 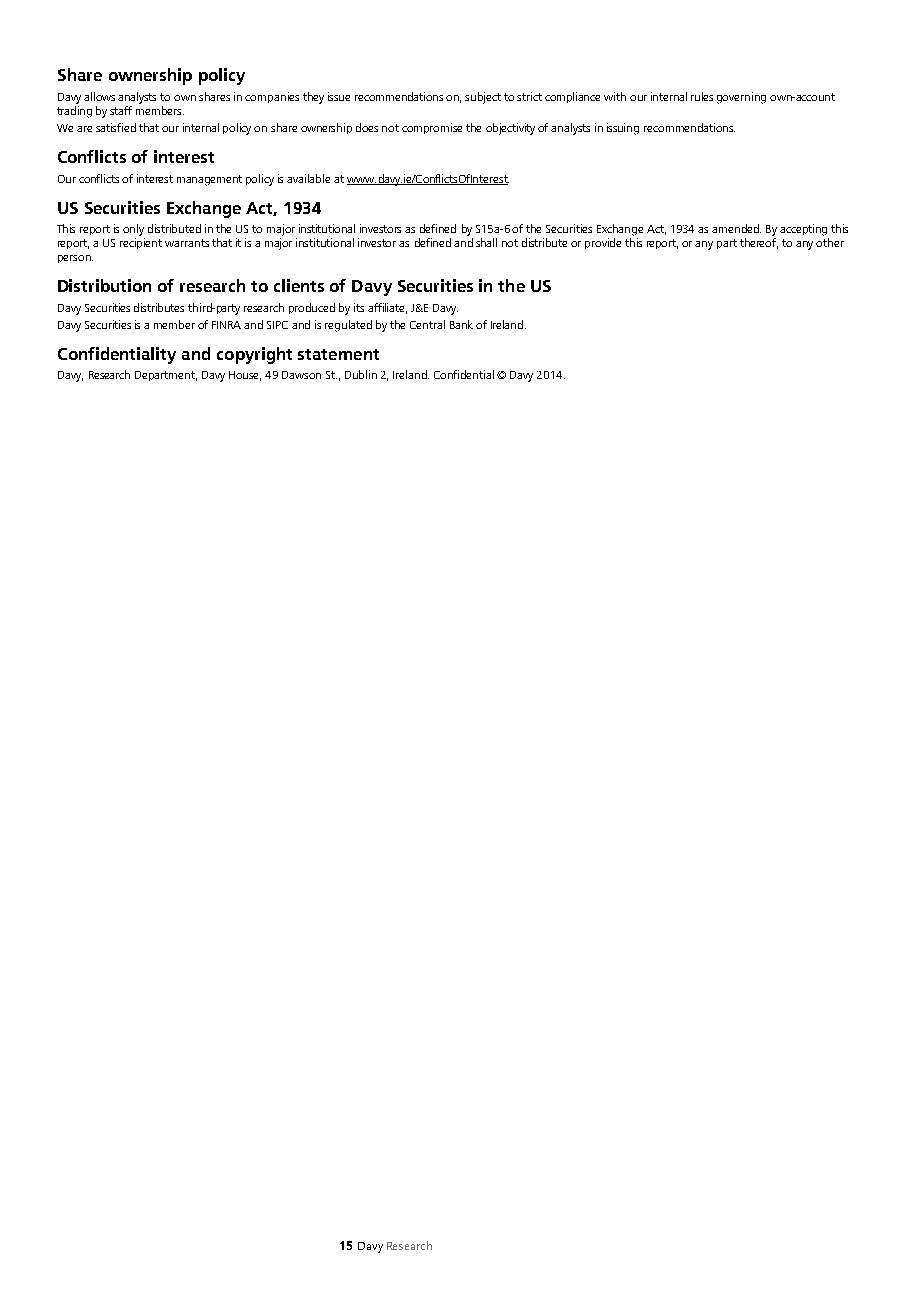 What do you see at coordinates (759, 243) in the page?
I see `thereof` at bounding box center [759, 243].
